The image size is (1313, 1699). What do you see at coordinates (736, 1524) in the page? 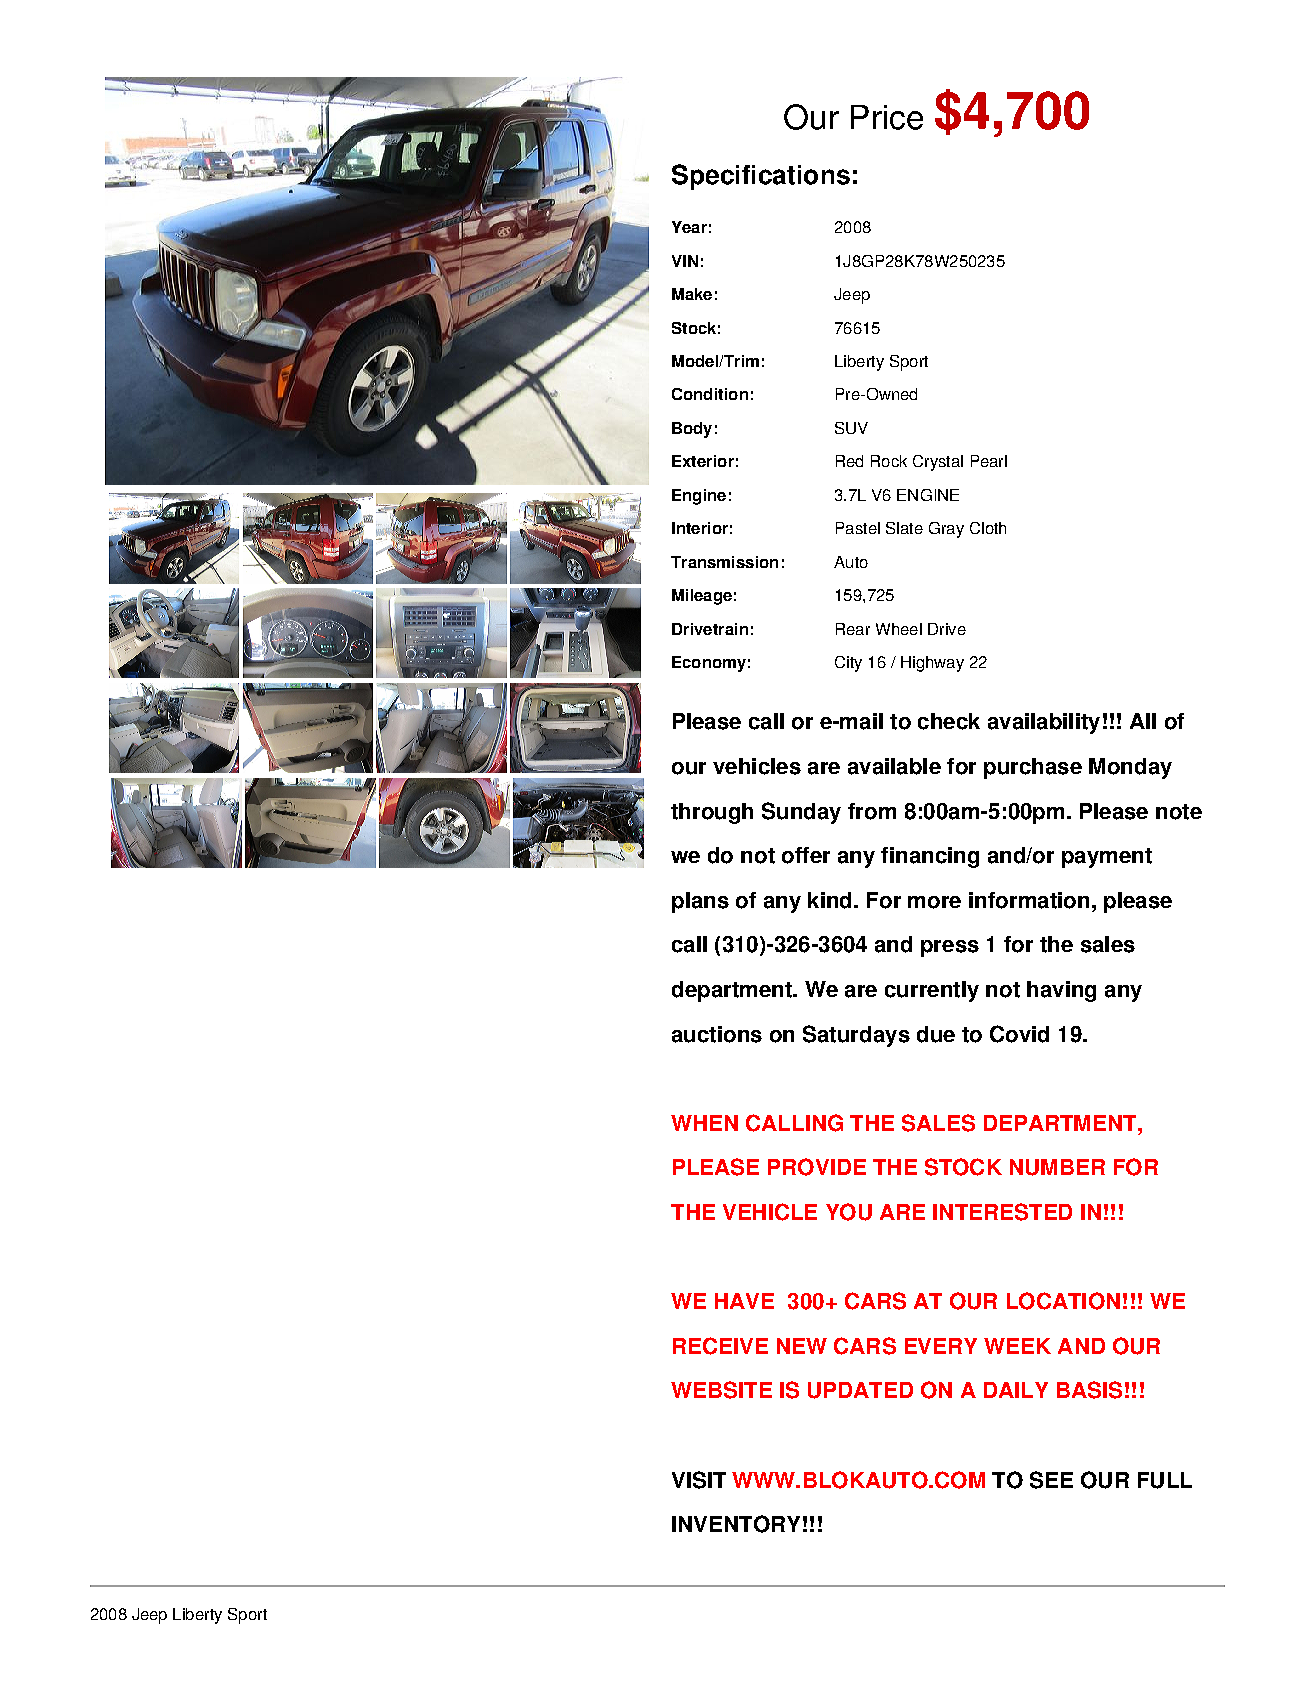
I see `INVENTORY` at bounding box center [736, 1524].
